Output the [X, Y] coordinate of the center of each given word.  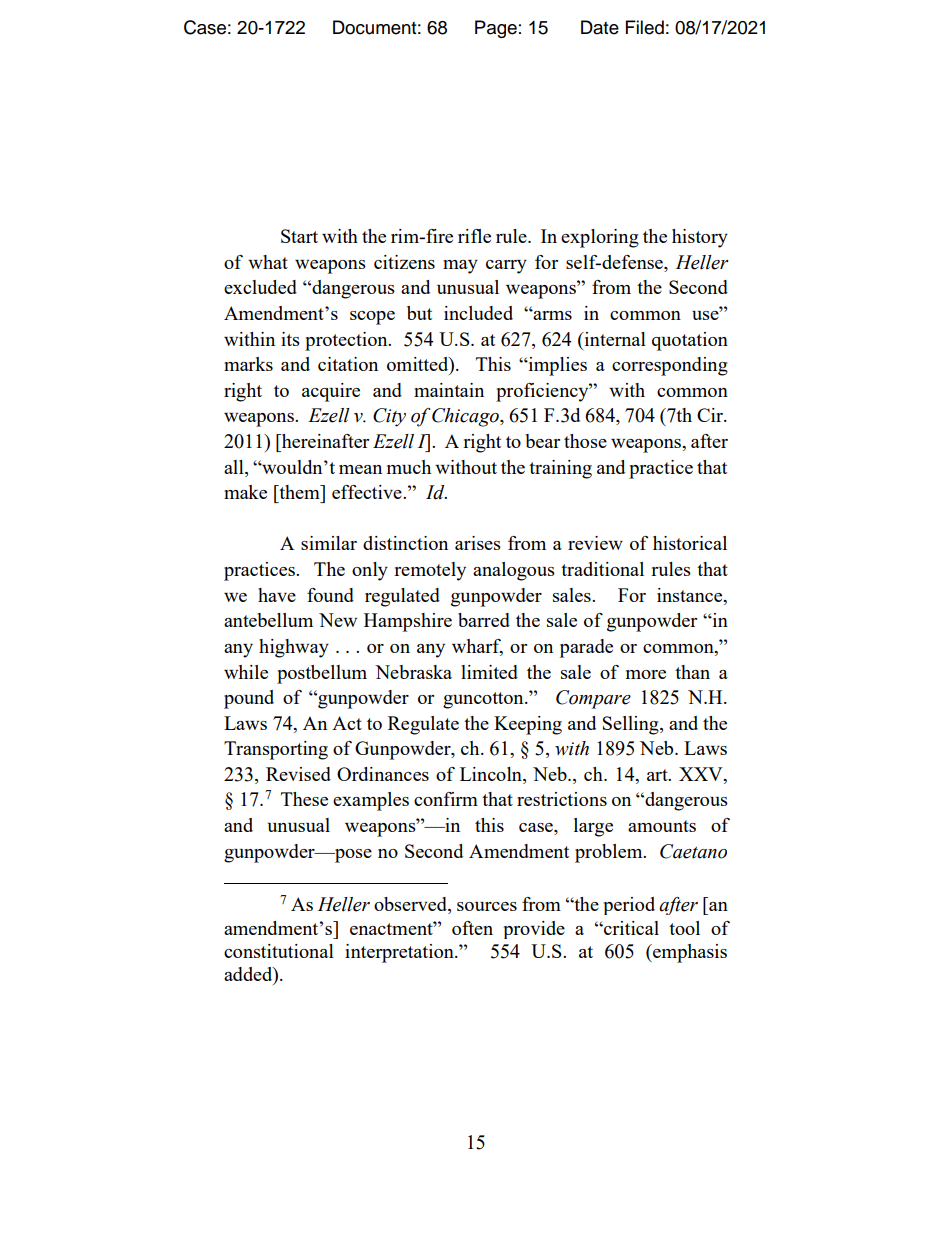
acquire [331, 392]
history [700, 238]
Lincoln [492, 775]
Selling [632, 725]
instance [691, 595]
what [268, 262]
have [277, 595]
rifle [474, 236]
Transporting [276, 750]
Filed [645, 27]
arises [478, 543]
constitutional [279, 951]
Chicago [466, 417]
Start [299, 236]
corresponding [670, 366]
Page [496, 29]
